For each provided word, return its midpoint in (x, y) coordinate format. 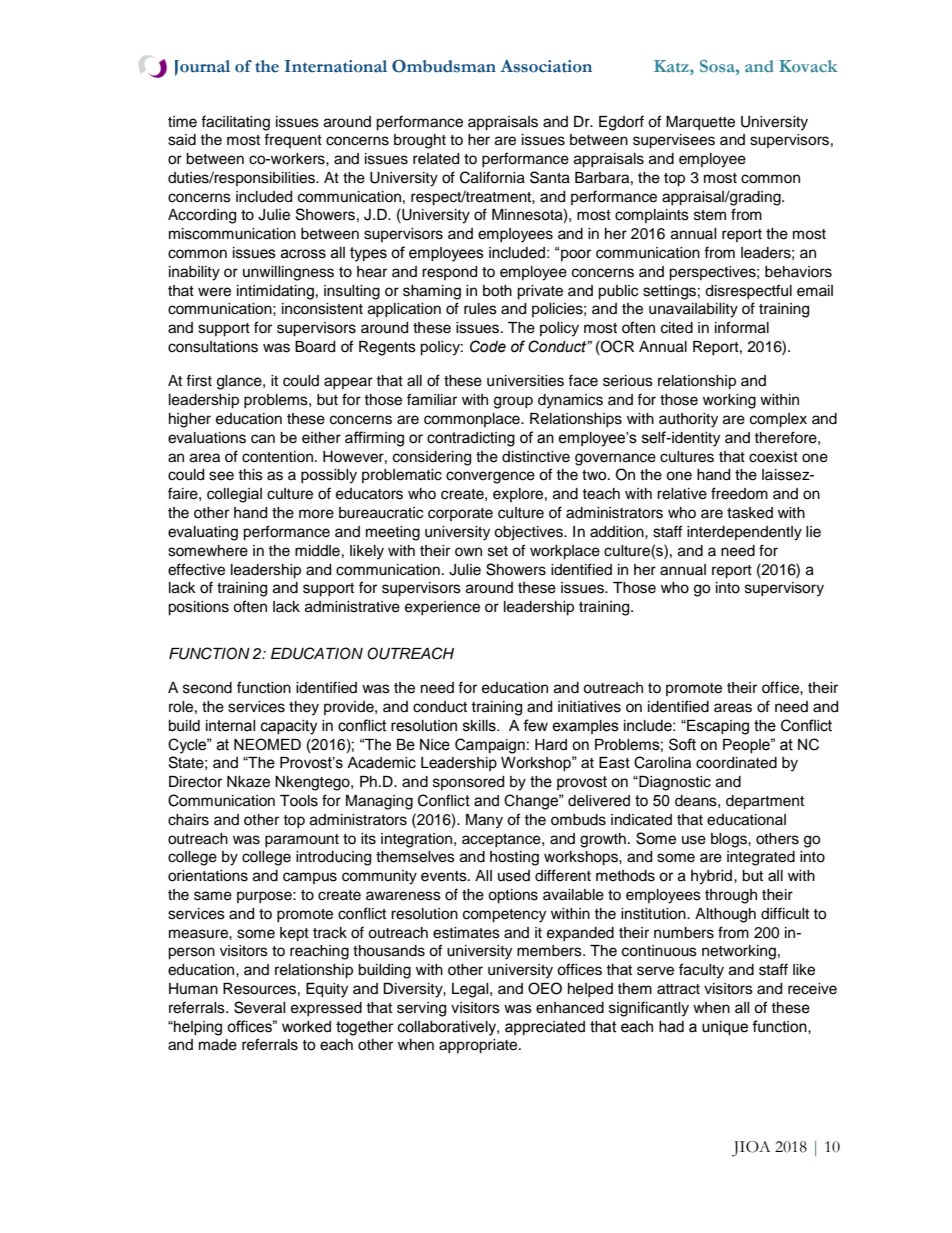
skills (480, 726)
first (199, 380)
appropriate (479, 1046)
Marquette (700, 123)
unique (725, 1028)
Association (546, 66)
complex (778, 420)
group (513, 402)
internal (230, 726)
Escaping (717, 727)
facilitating (235, 123)
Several (260, 1007)
